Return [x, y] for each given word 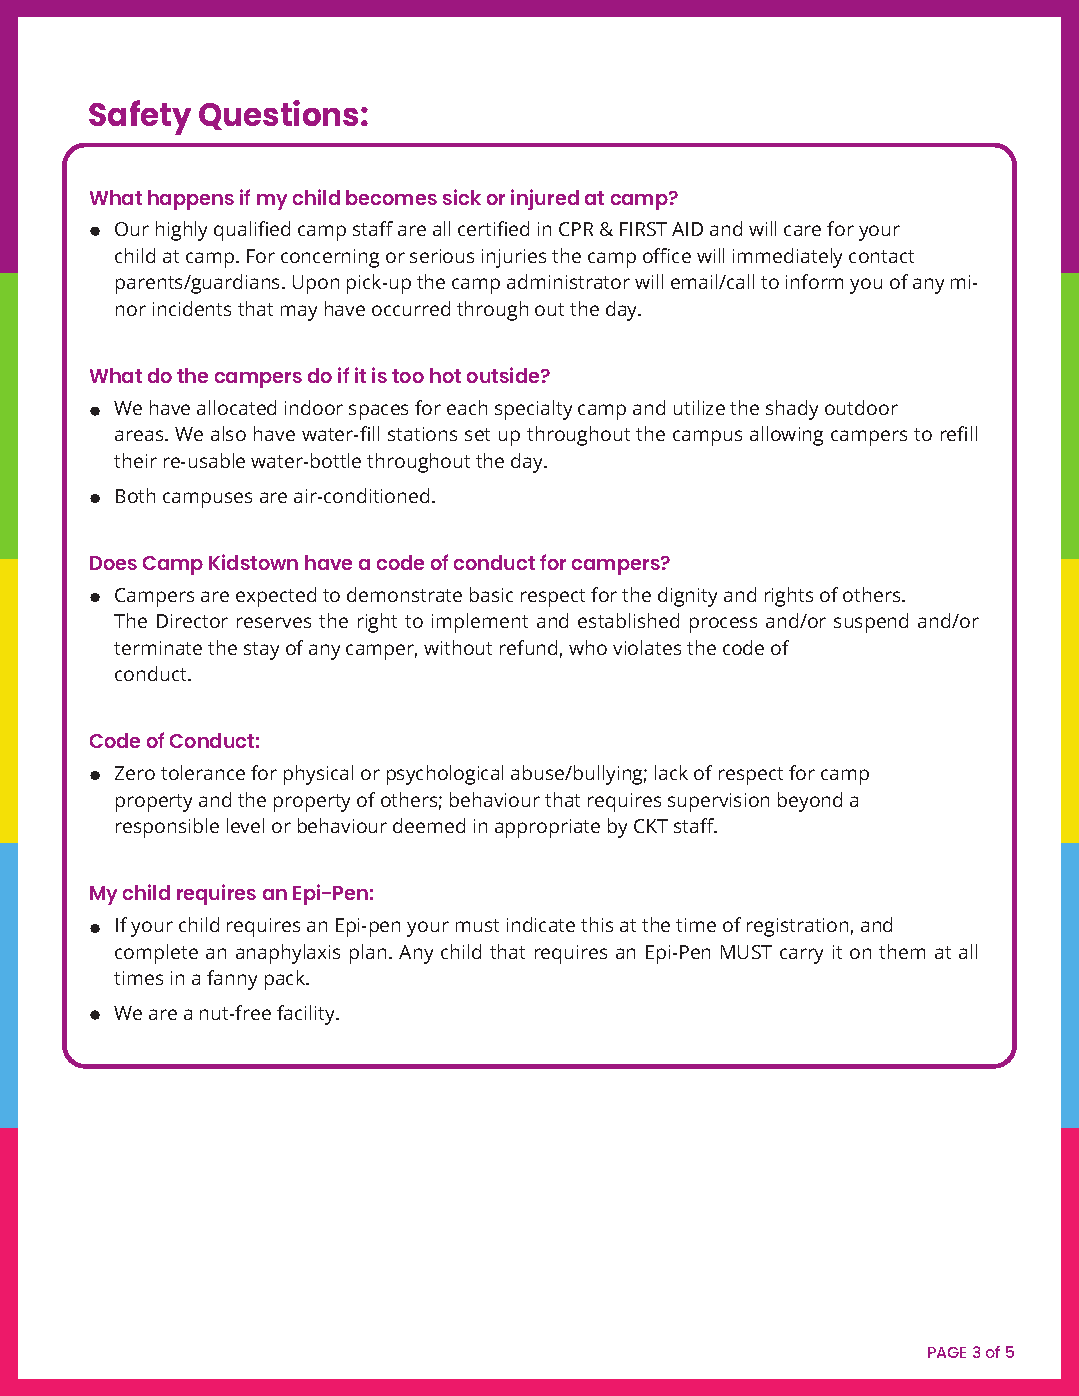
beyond [810, 802]
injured [545, 199]
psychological [445, 775]
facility [307, 1015]
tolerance [203, 772]
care [802, 230]
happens [191, 200]
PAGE [947, 1352]
